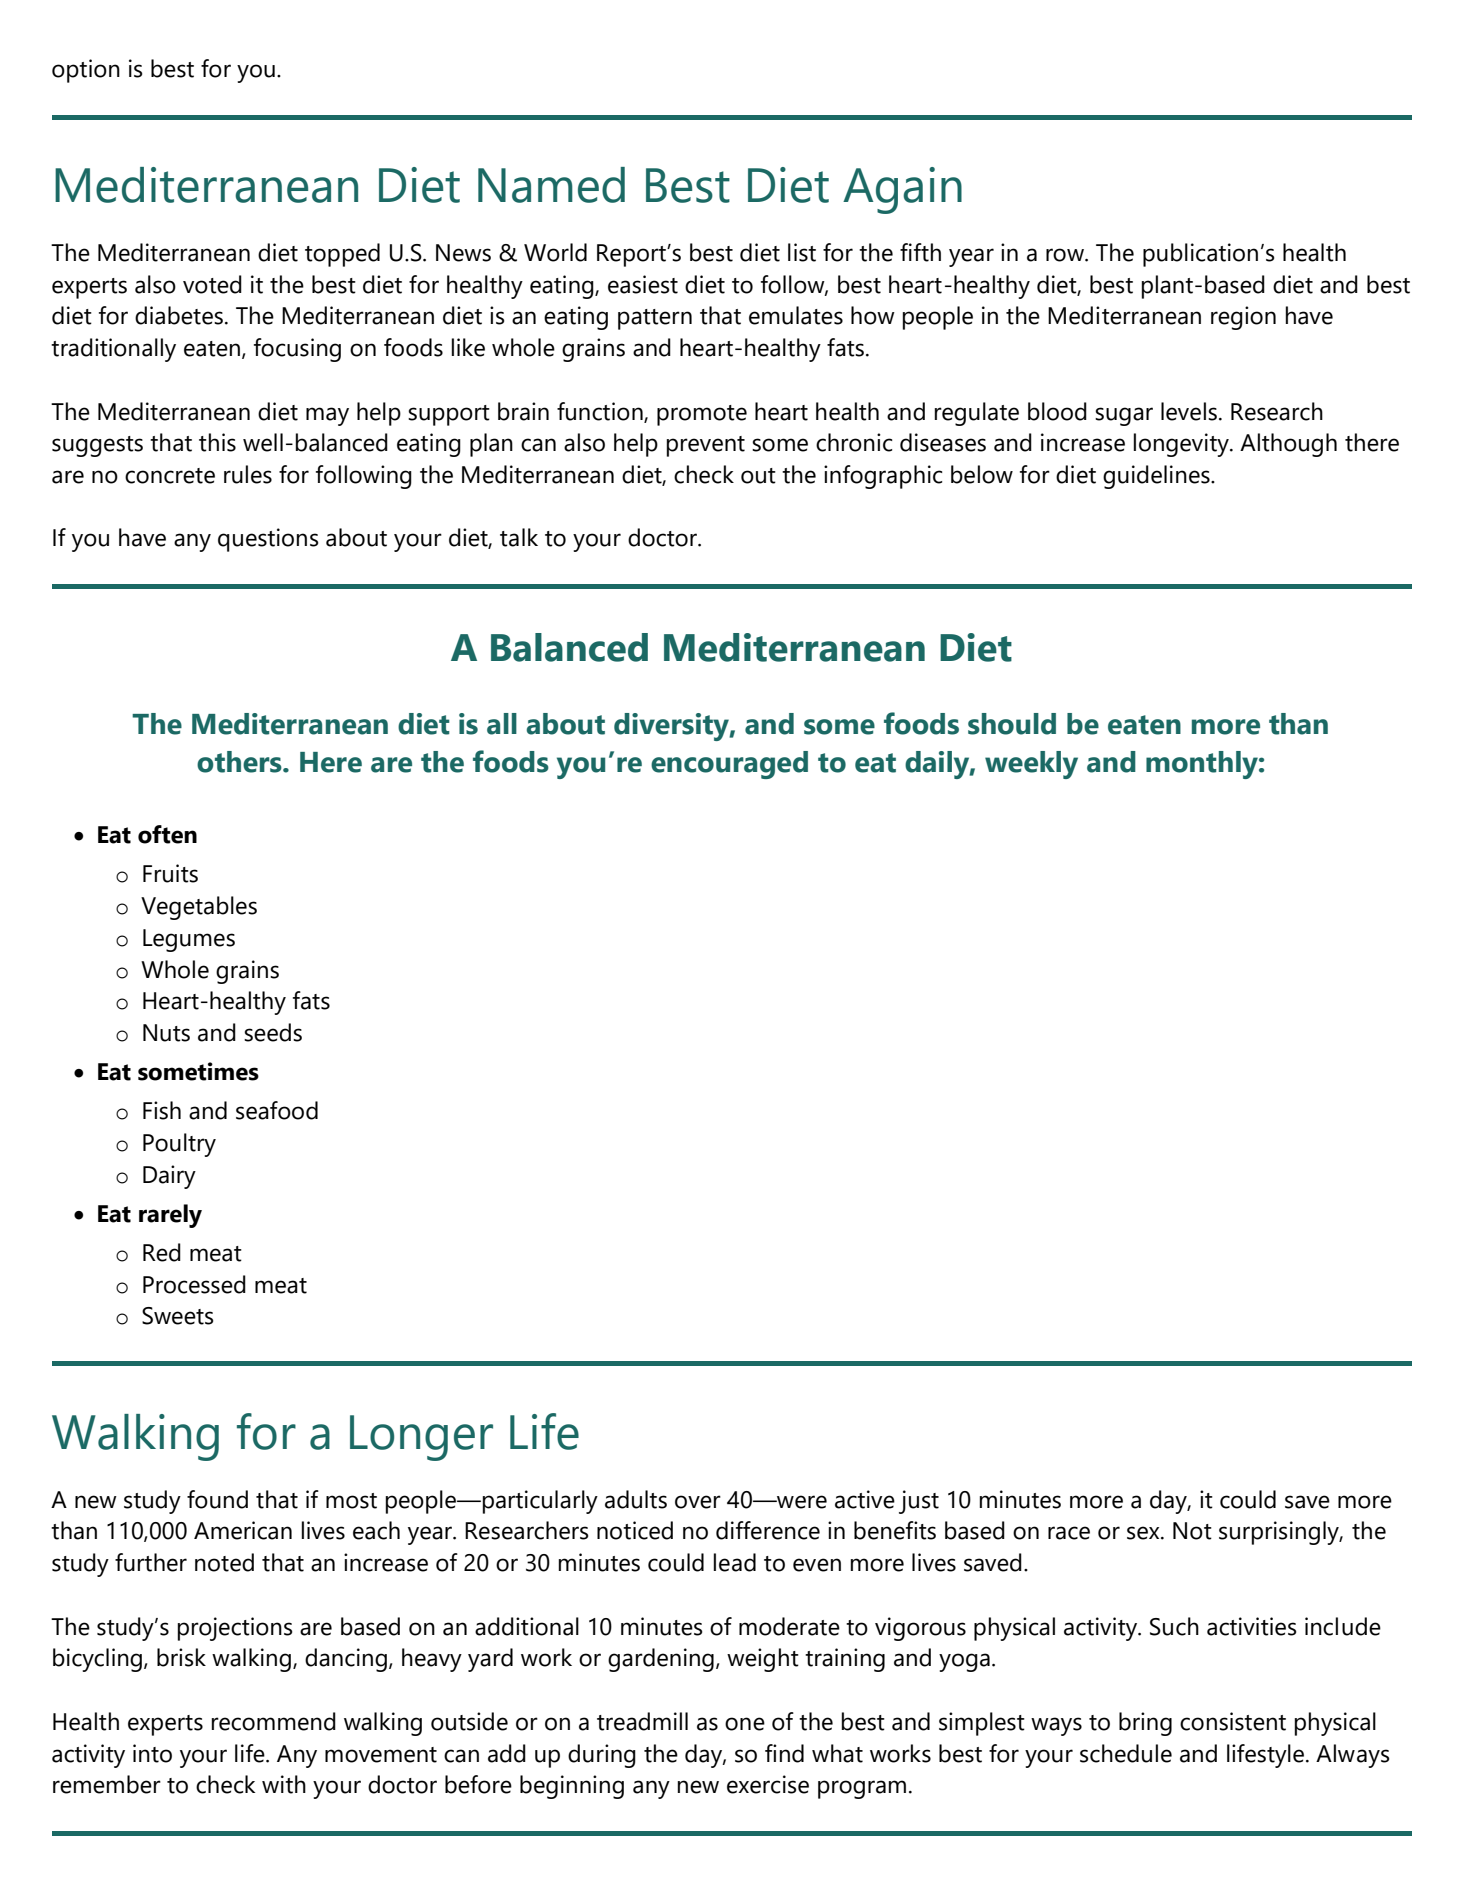  What do you see at coordinates (199, 908) in the screenshot?
I see `Vegetables` at bounding box center [199, 908].
